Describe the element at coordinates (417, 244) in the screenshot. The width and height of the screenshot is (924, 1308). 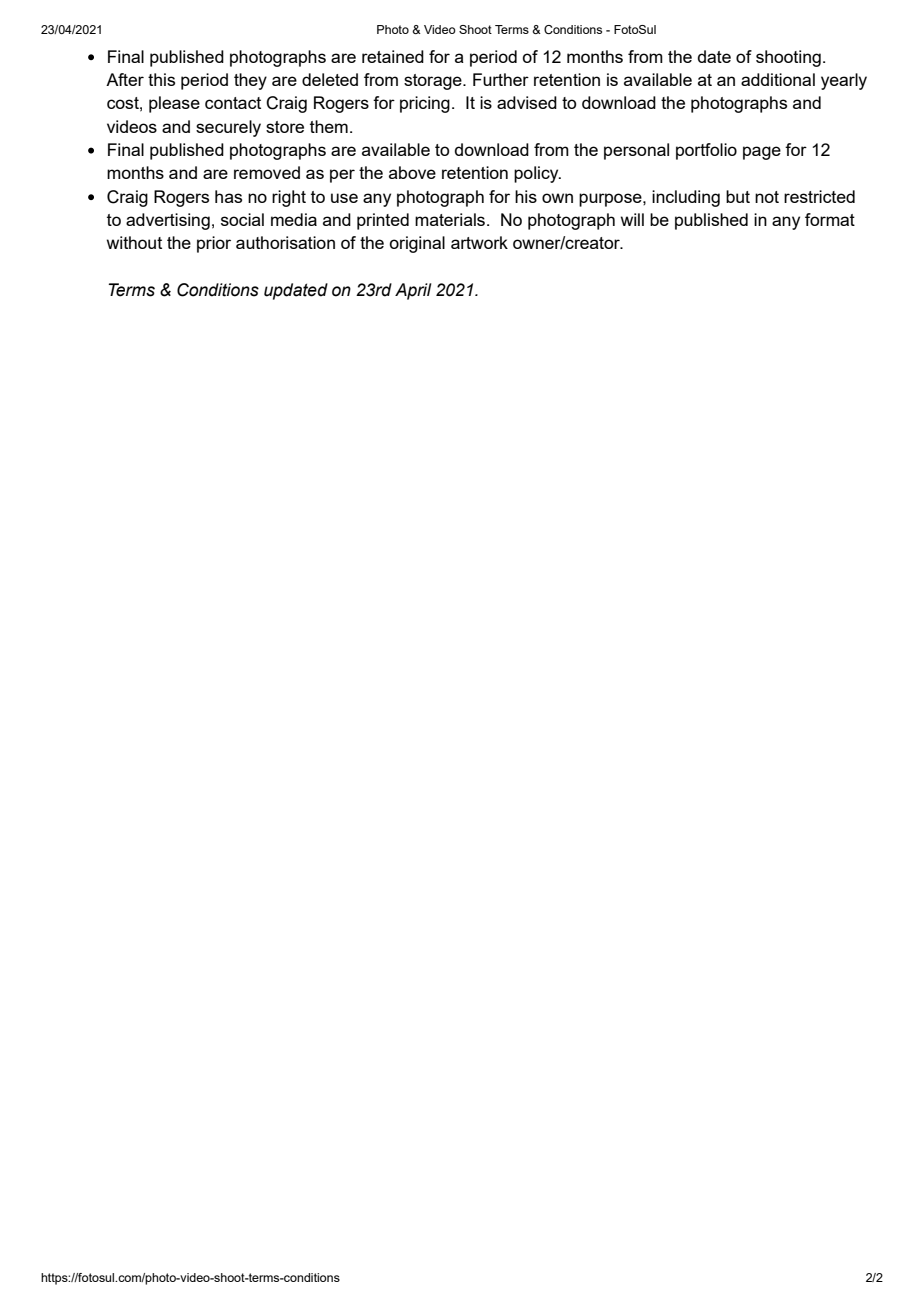
I see `original` at that location.
